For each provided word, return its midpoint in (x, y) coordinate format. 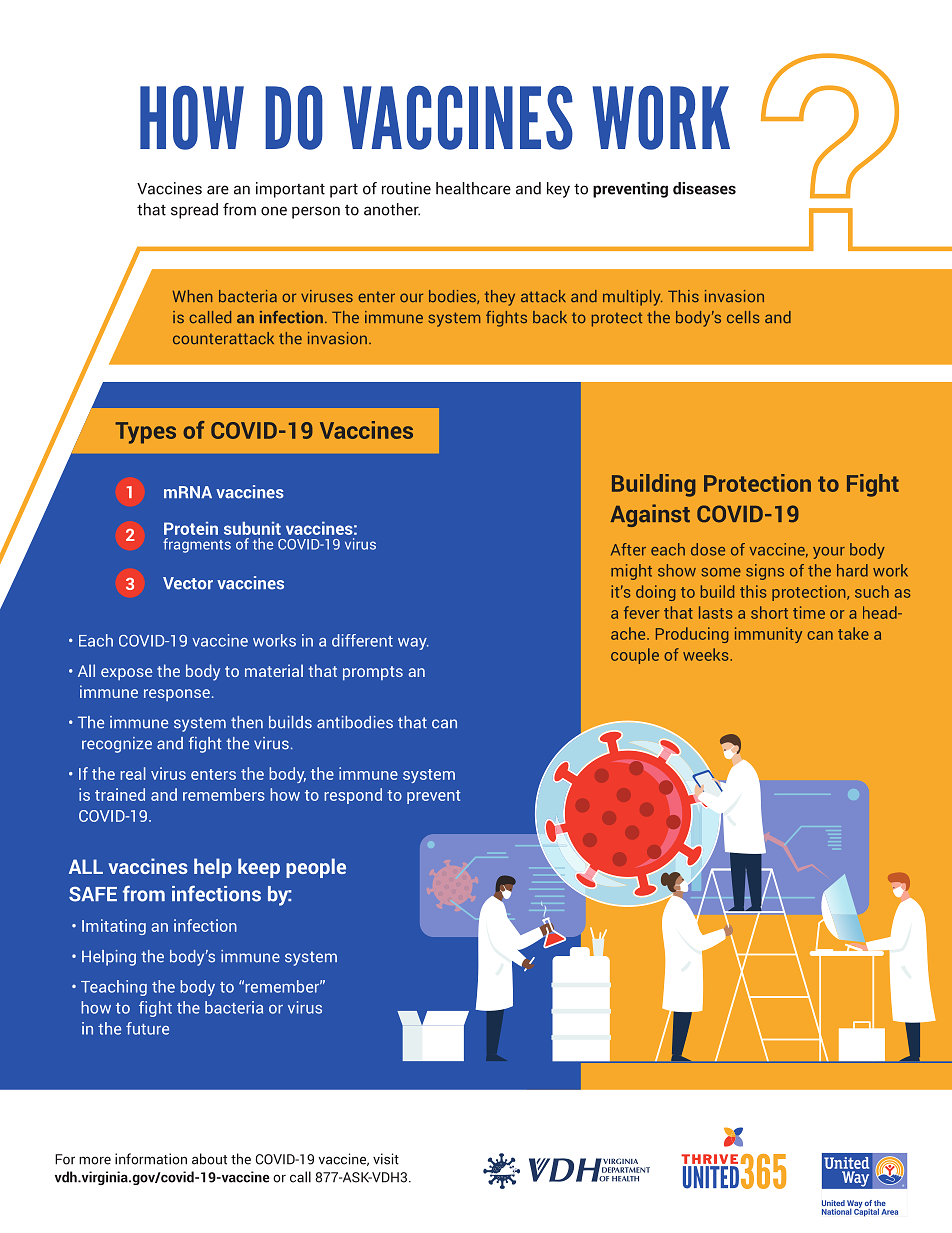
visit (386, 1159)
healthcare (473, 188)
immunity (768, 635)
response (177, 695)
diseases (704, 188)
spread (194, 211)
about (209, 1159)
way (413, 644)
